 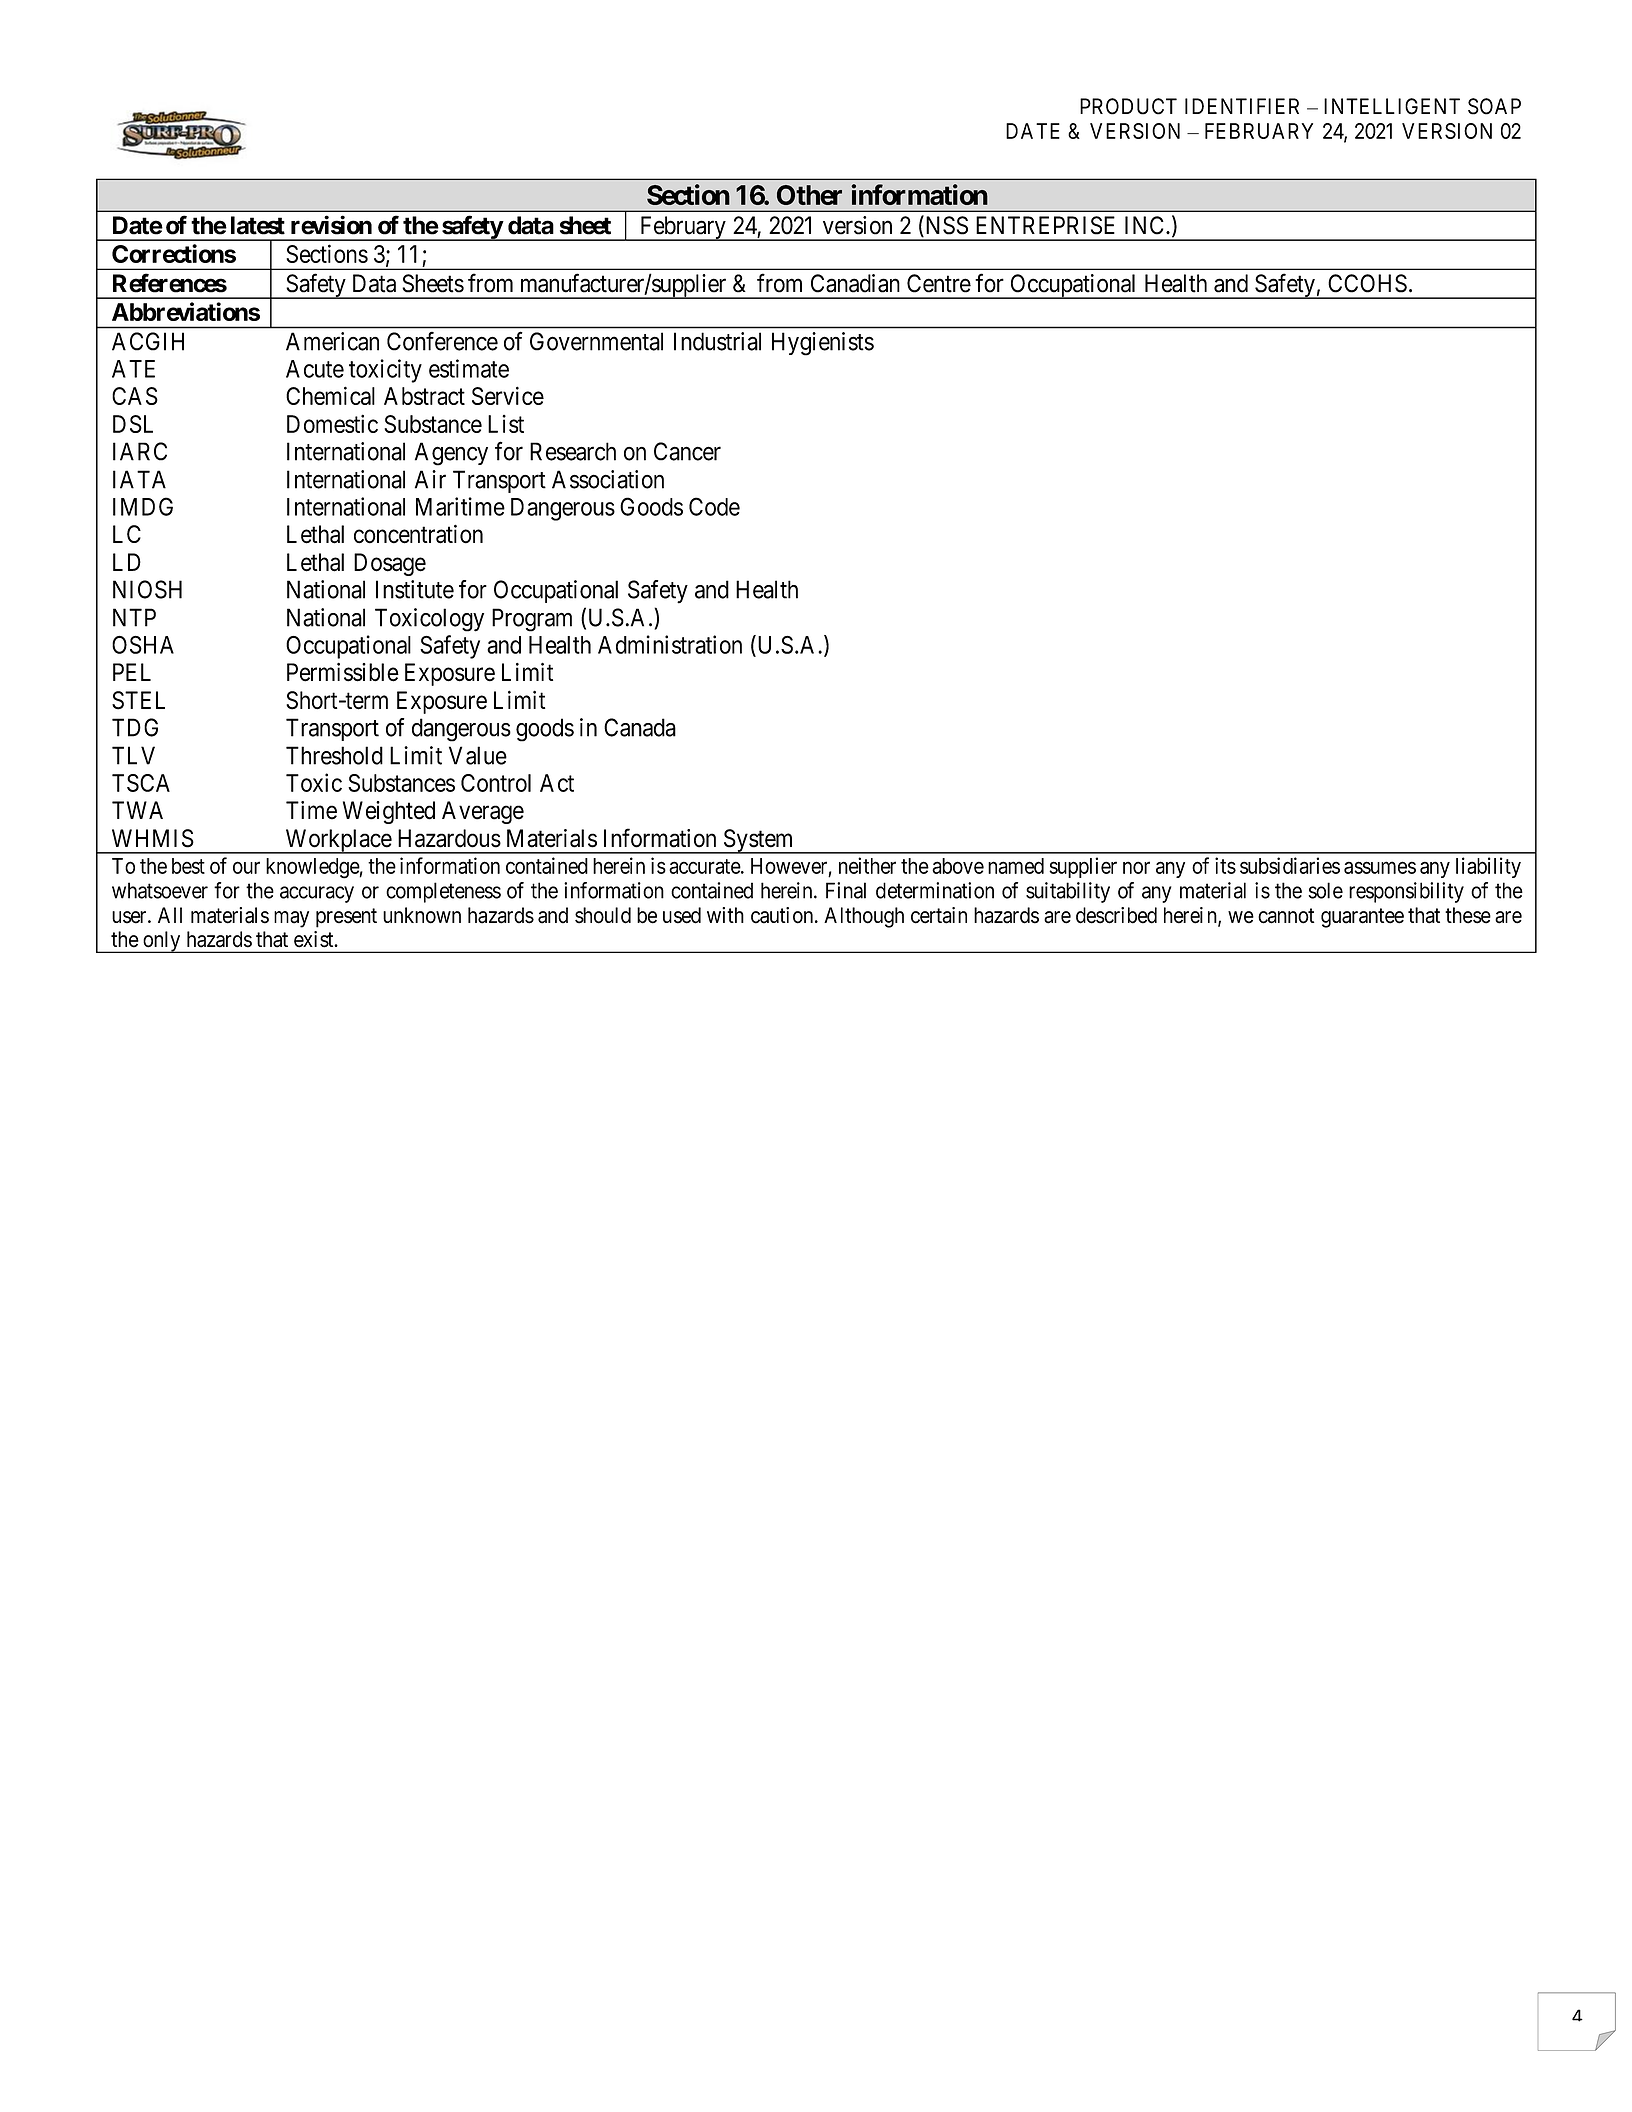 I want to click on Industrial, so click(x=717, y=341).
